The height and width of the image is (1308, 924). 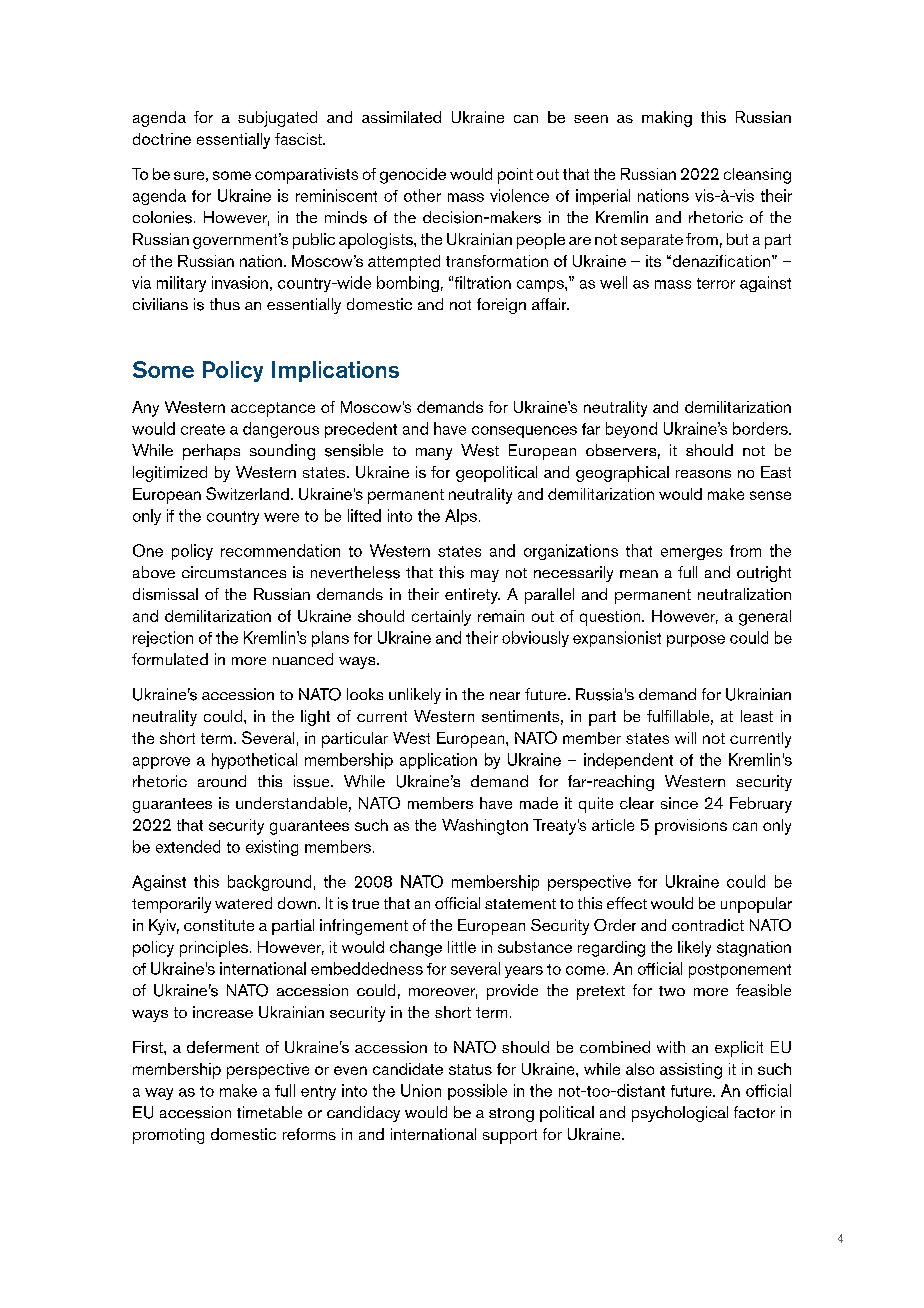 What do you see at coordinates (679, 803) in the image?
I see `since` at bounding box center [679, 803].
